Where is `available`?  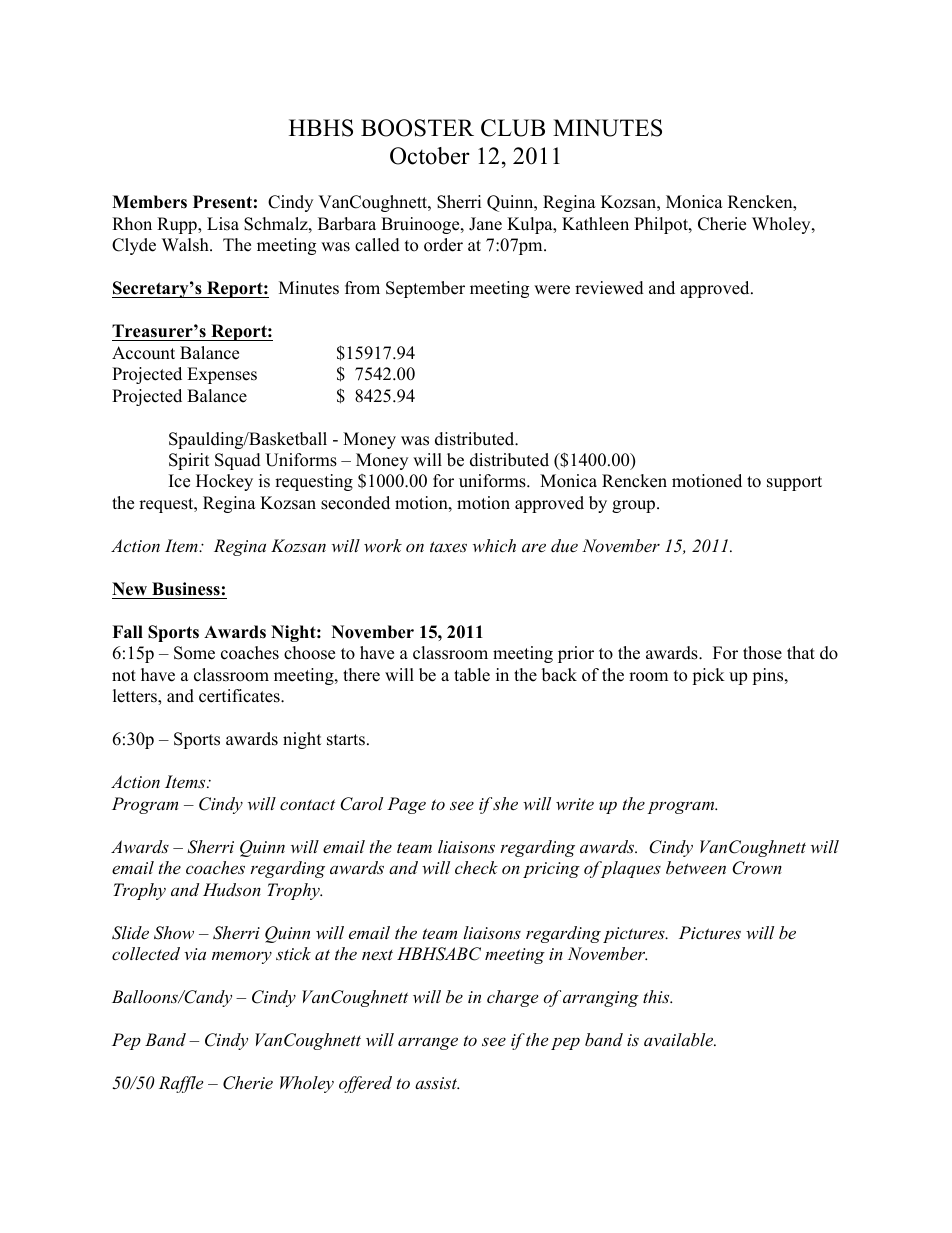 available is located at coordinates (680, 1039).
